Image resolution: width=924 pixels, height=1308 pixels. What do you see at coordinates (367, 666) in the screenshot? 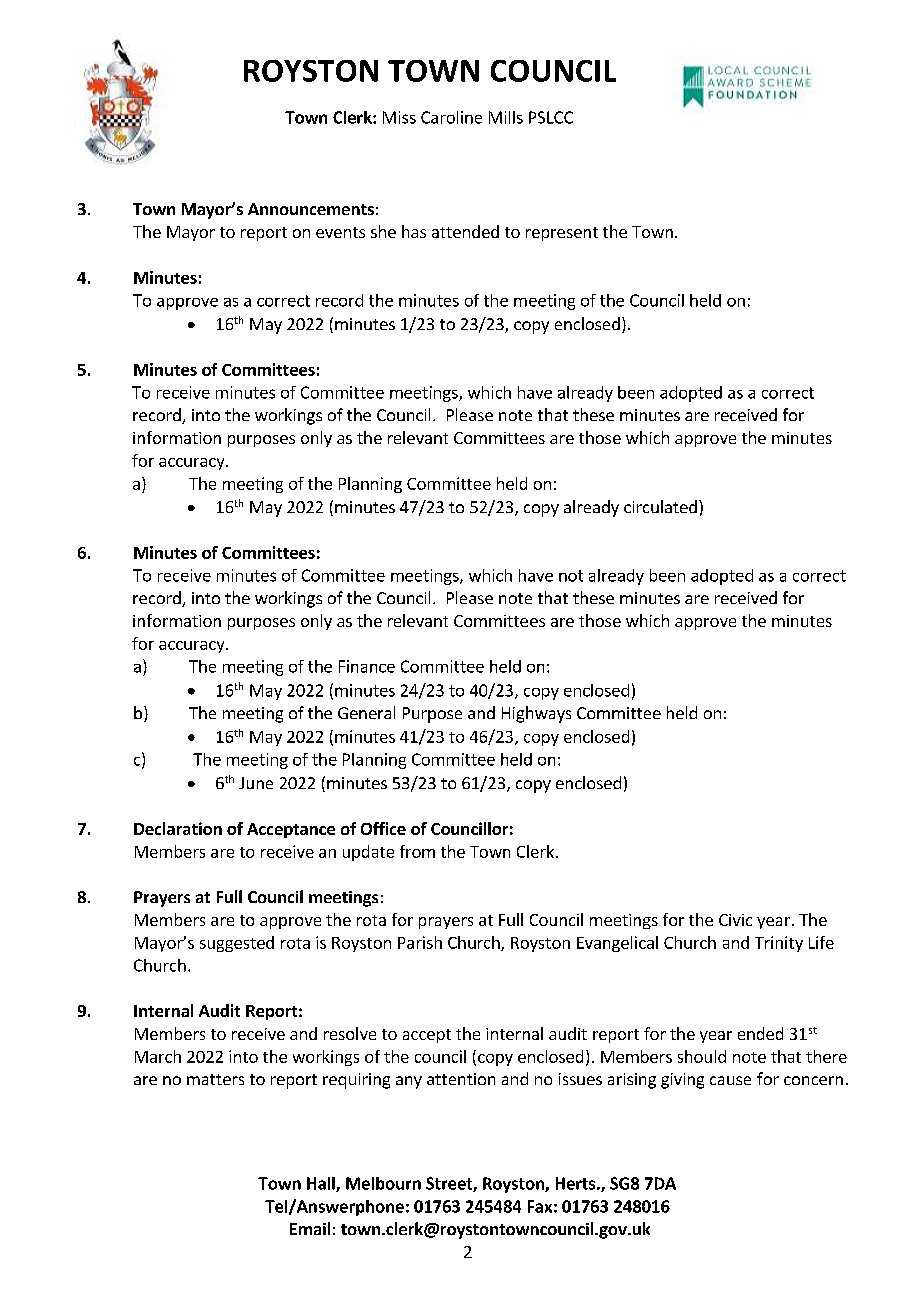
I see `Finance` at bounding box center [367, 666].
